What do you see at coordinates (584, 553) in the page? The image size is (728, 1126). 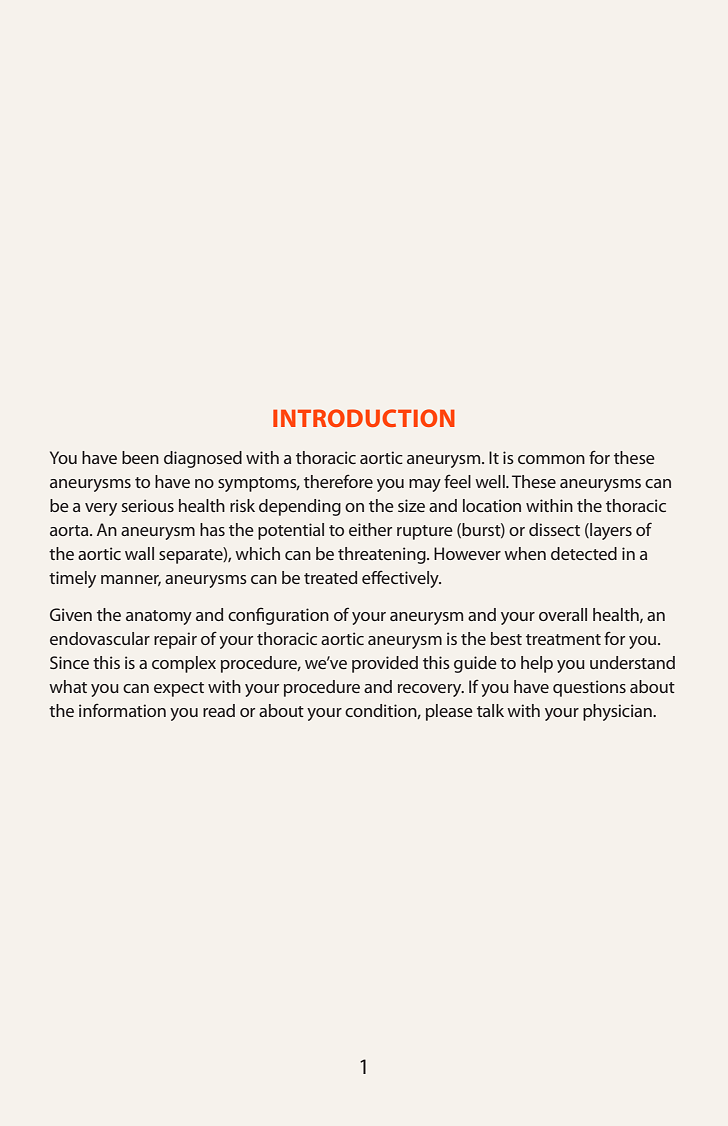 I see `detected` at bounding box center [584, 553].
